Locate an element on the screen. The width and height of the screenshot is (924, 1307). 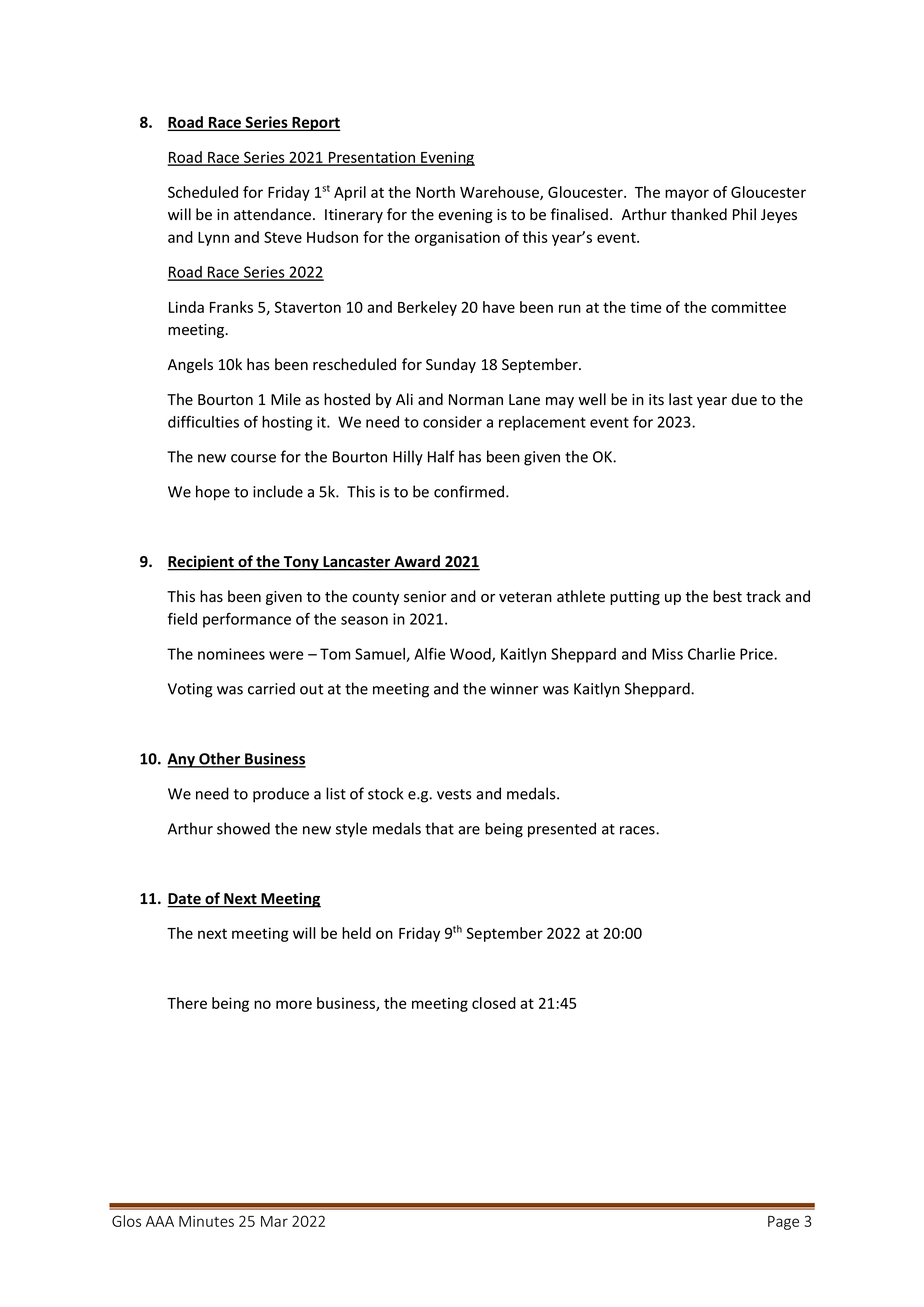
hope is located at coordinates (213, 493).
